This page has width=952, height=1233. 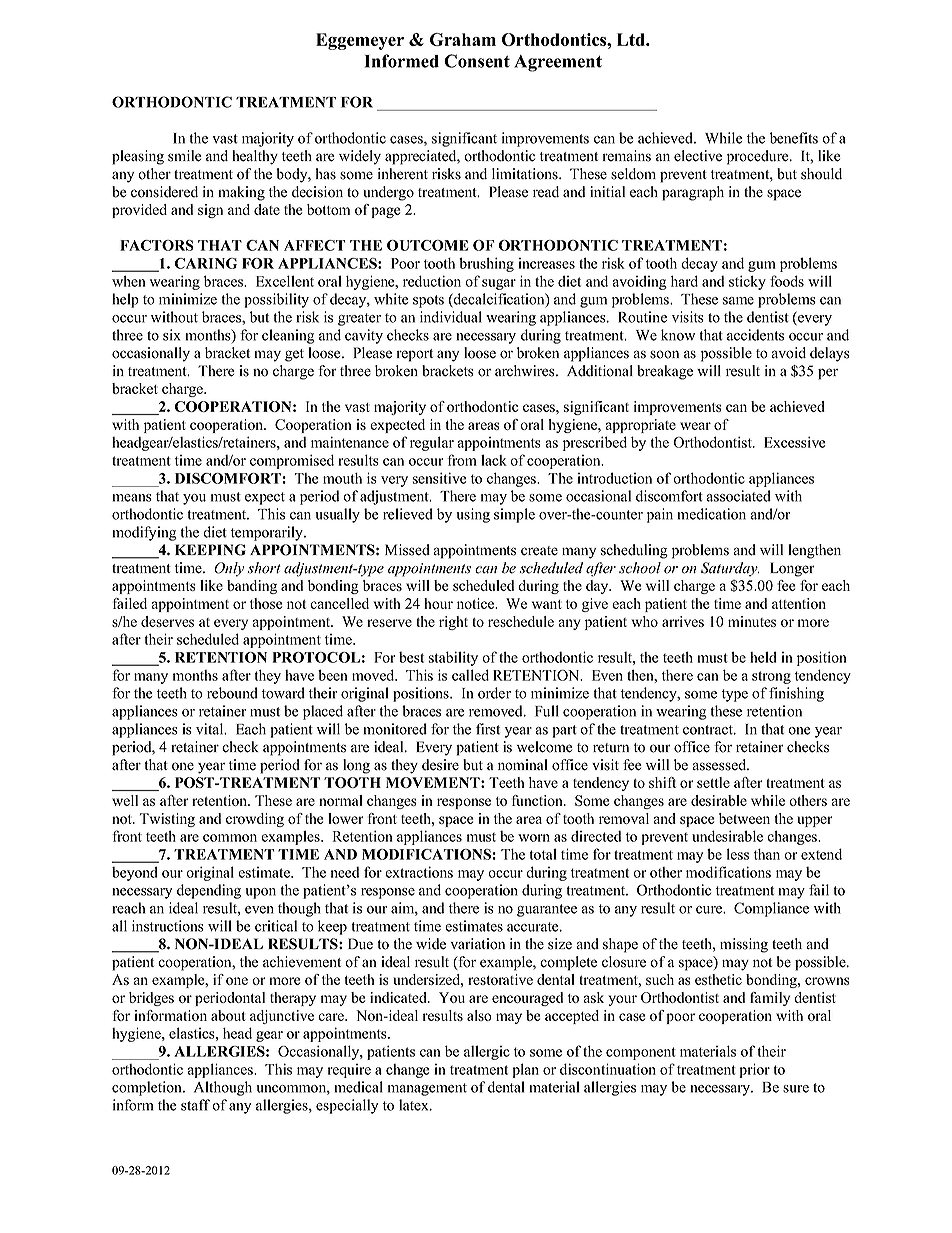 What do you see at coordinates (211, 729) in the page?
I see `vital` at bounding box center [211, 729].
